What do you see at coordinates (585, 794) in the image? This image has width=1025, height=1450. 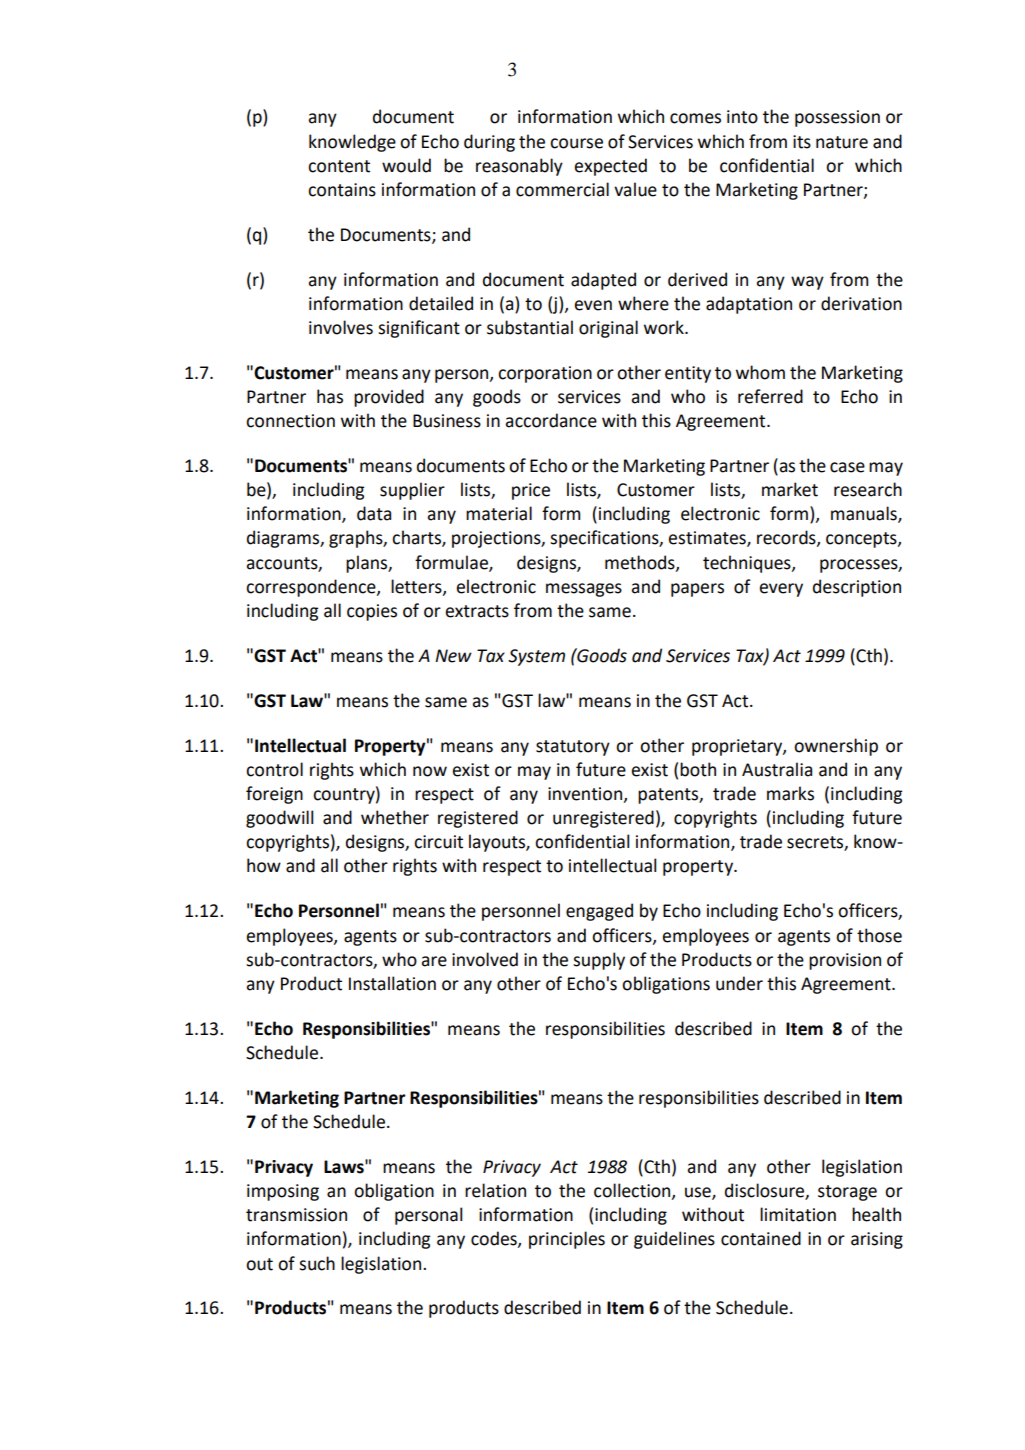 I see `invention` at bounding box center [585, 794].
